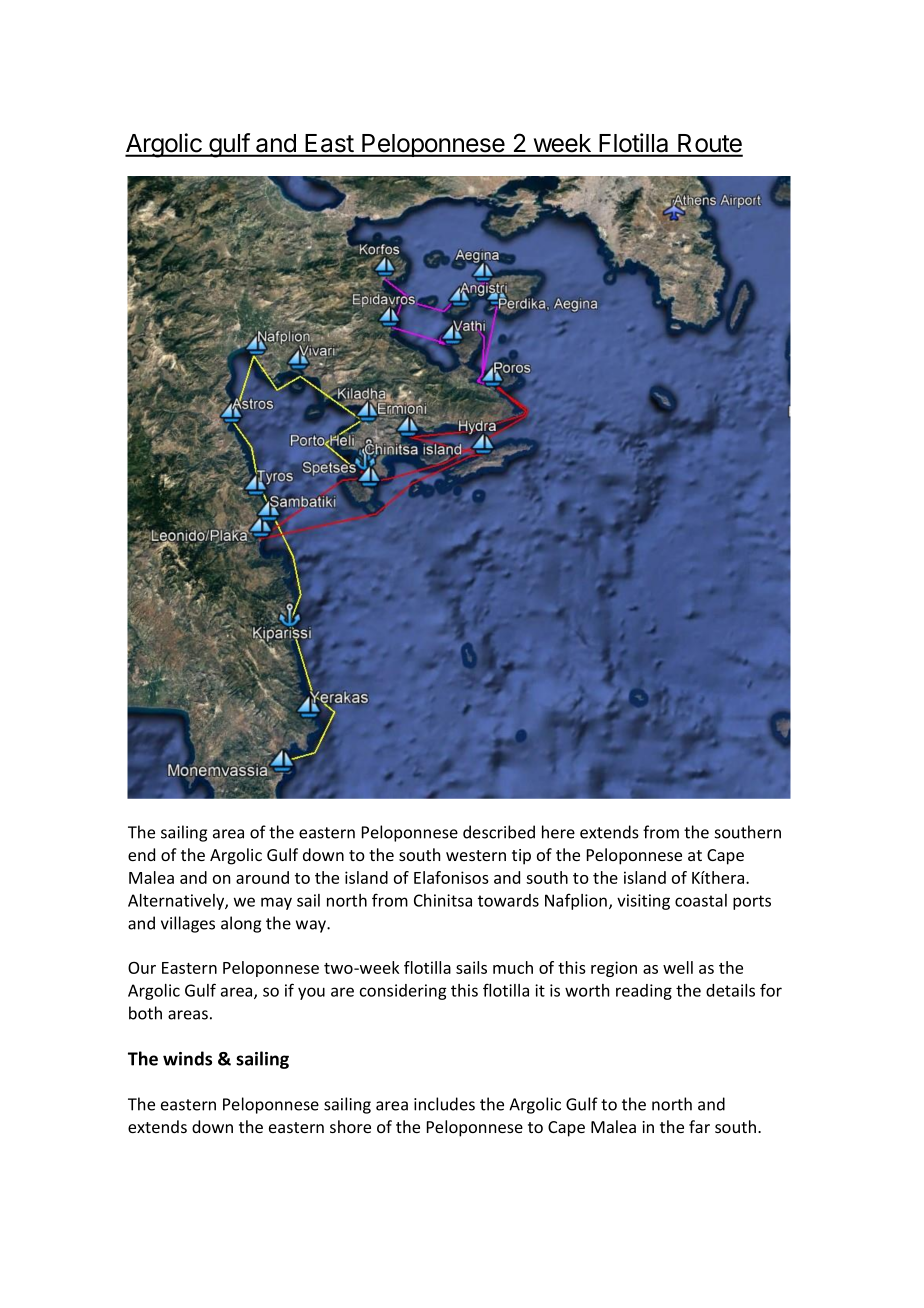  Describe the element at coordinates (241, 924) in the screenshot. I see `along` at that location.
